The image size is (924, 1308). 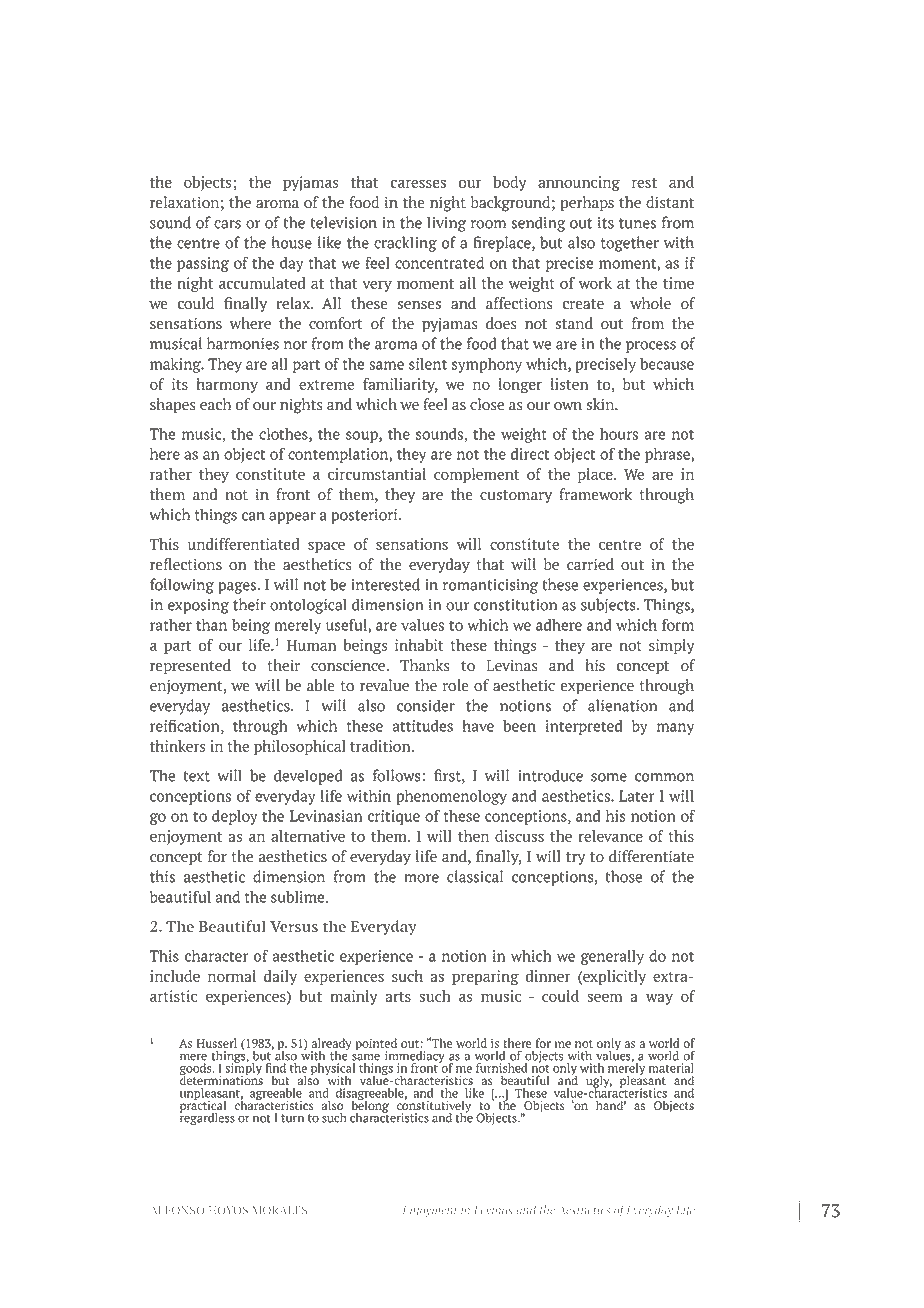 I want to click on seem, so click(x=604, y=997).
